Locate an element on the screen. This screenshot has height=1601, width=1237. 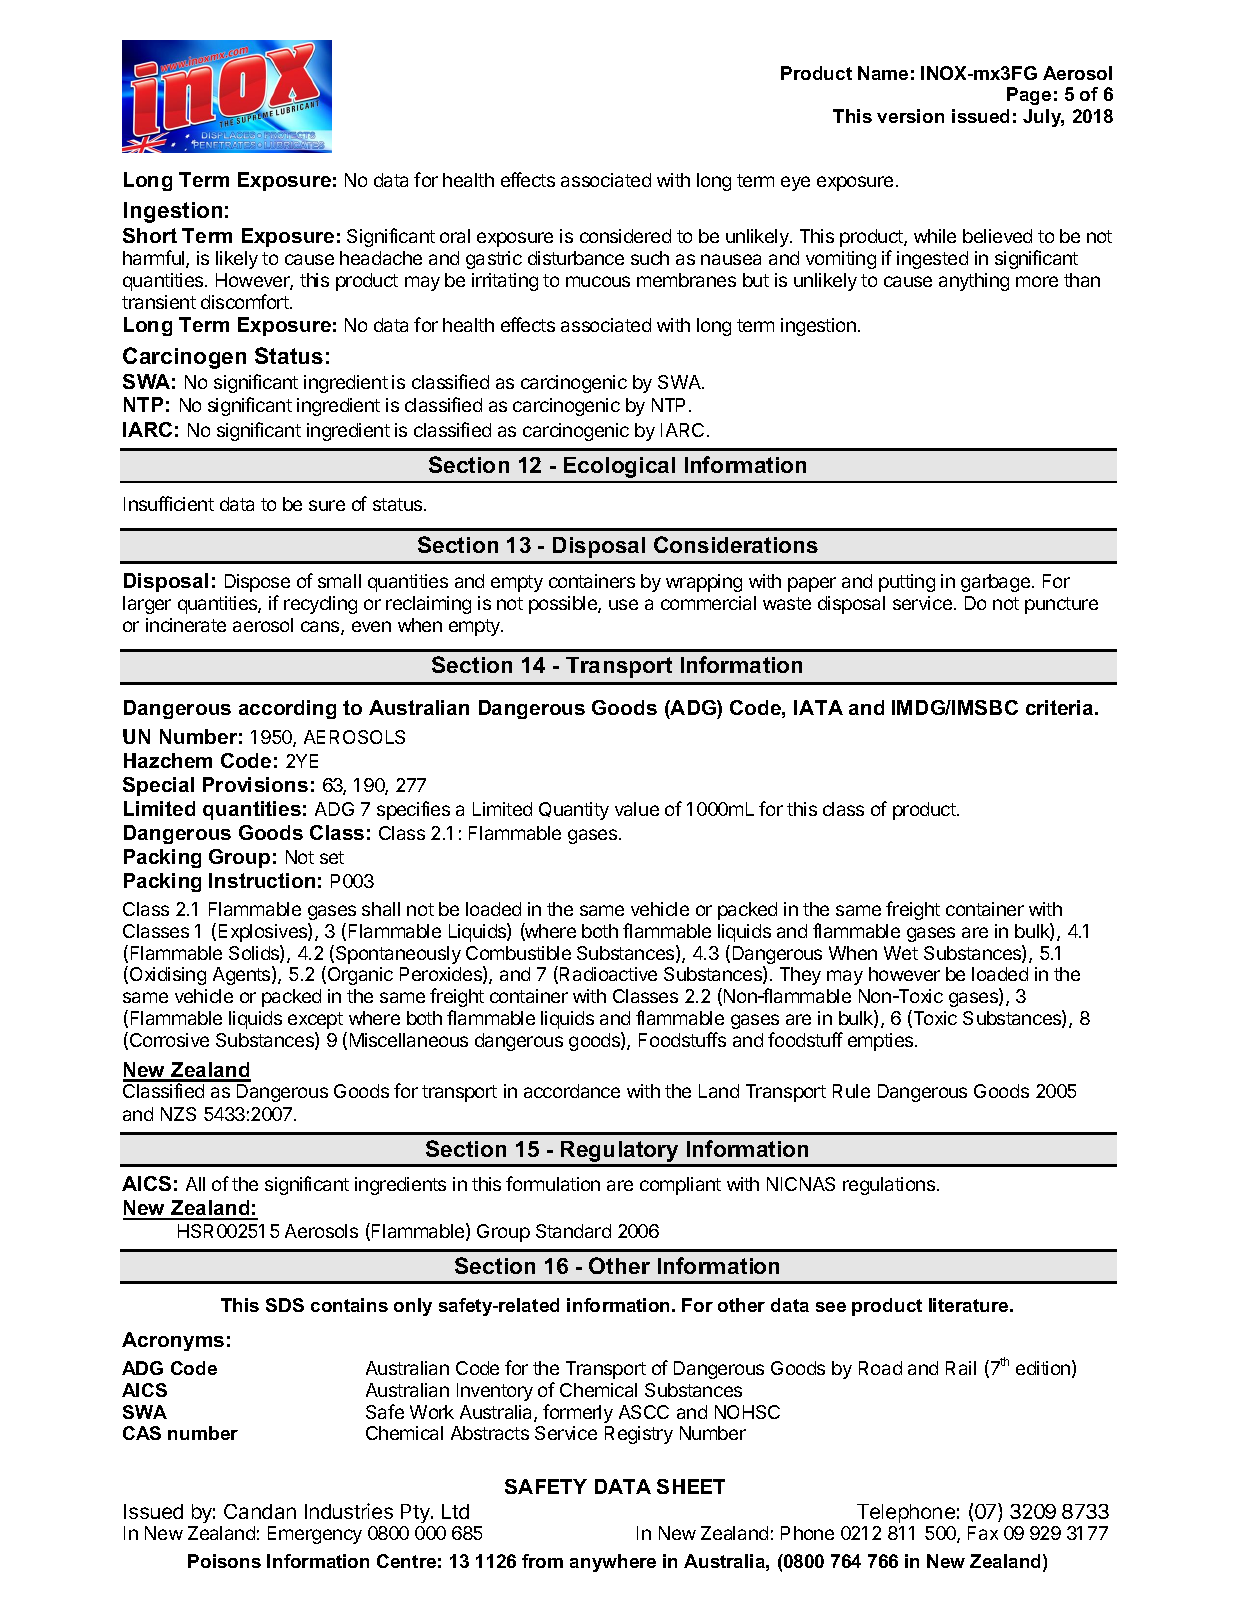
SHEET is located at coordinates (691, 1486).
